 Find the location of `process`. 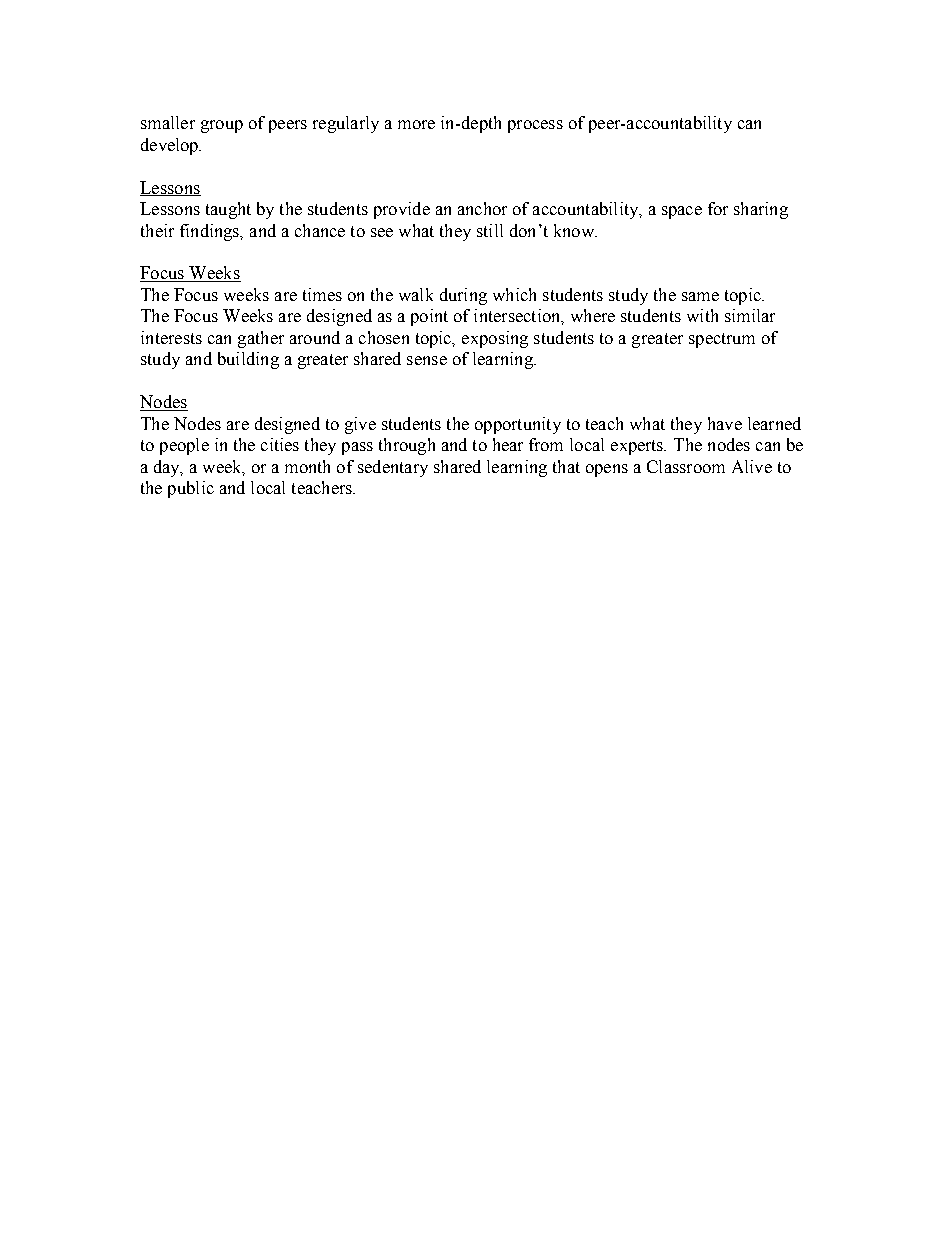

process is located at coordinates (535, 126).
